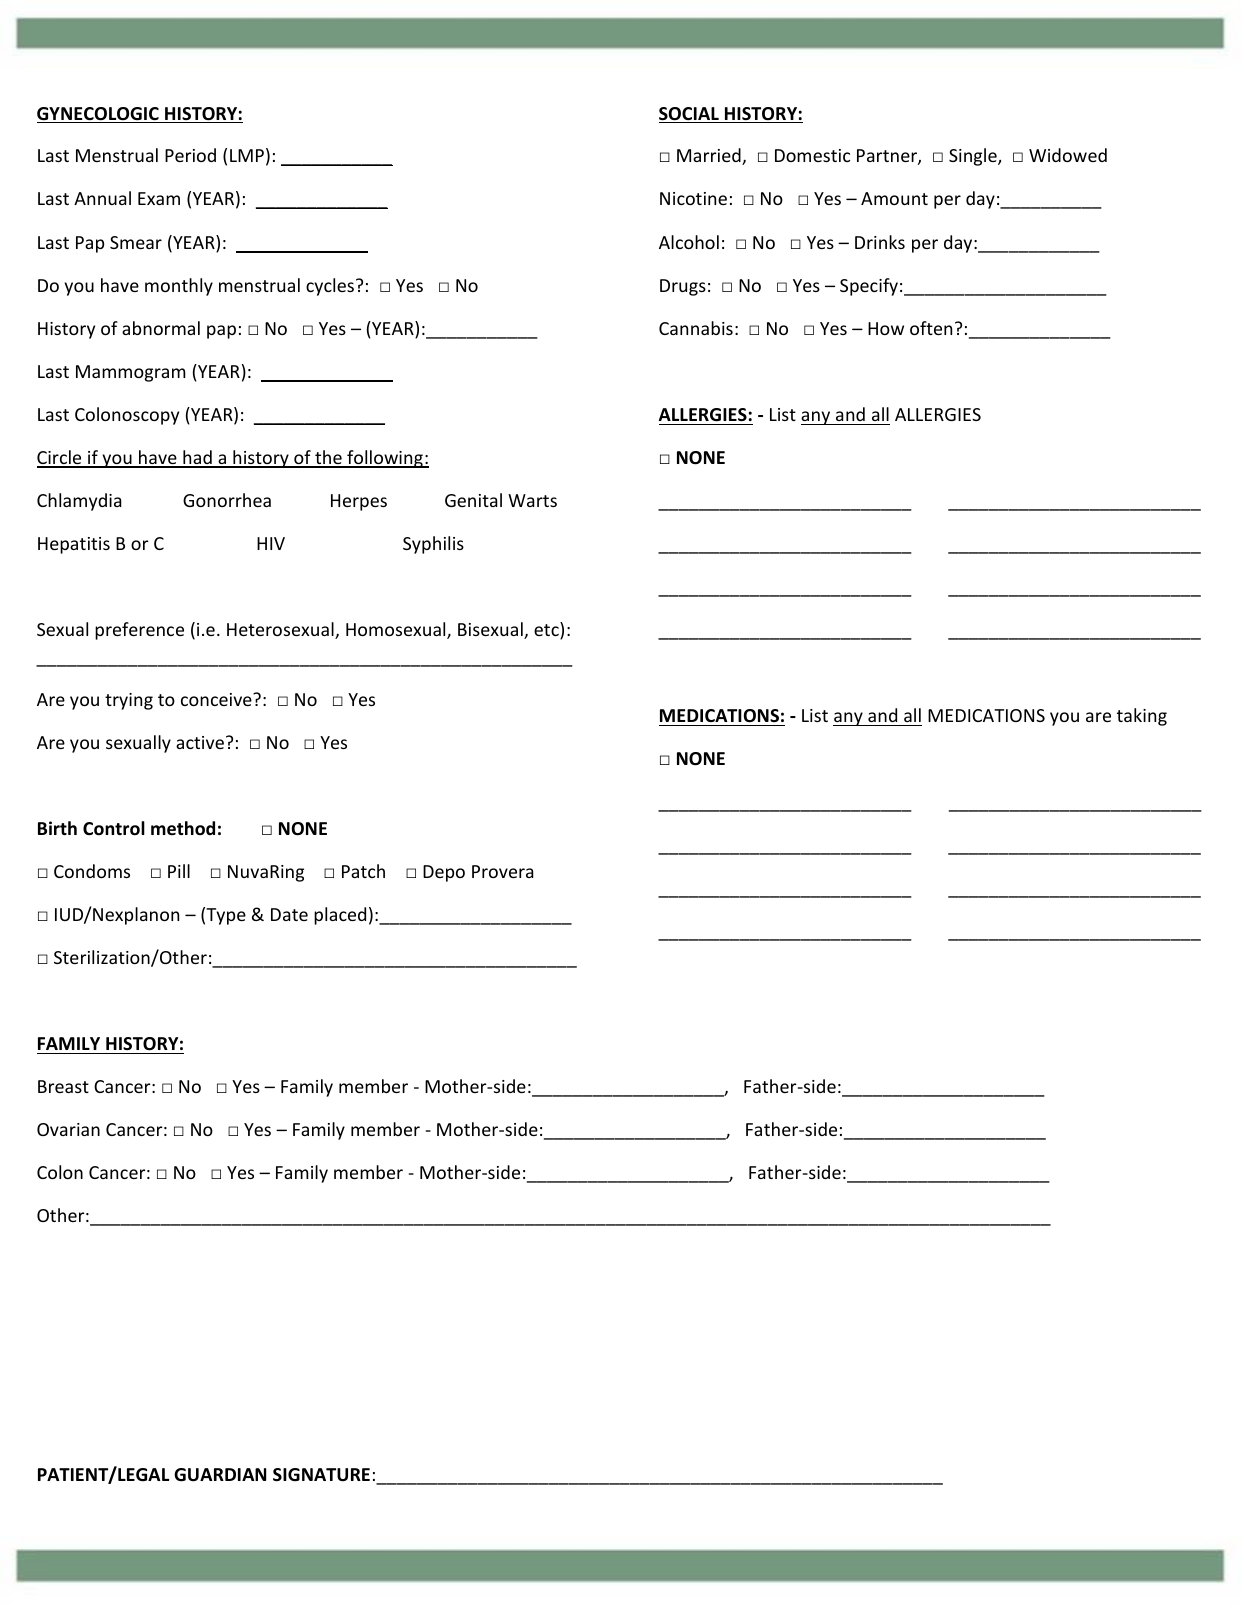  I want to click on method, so click(183, 828).
